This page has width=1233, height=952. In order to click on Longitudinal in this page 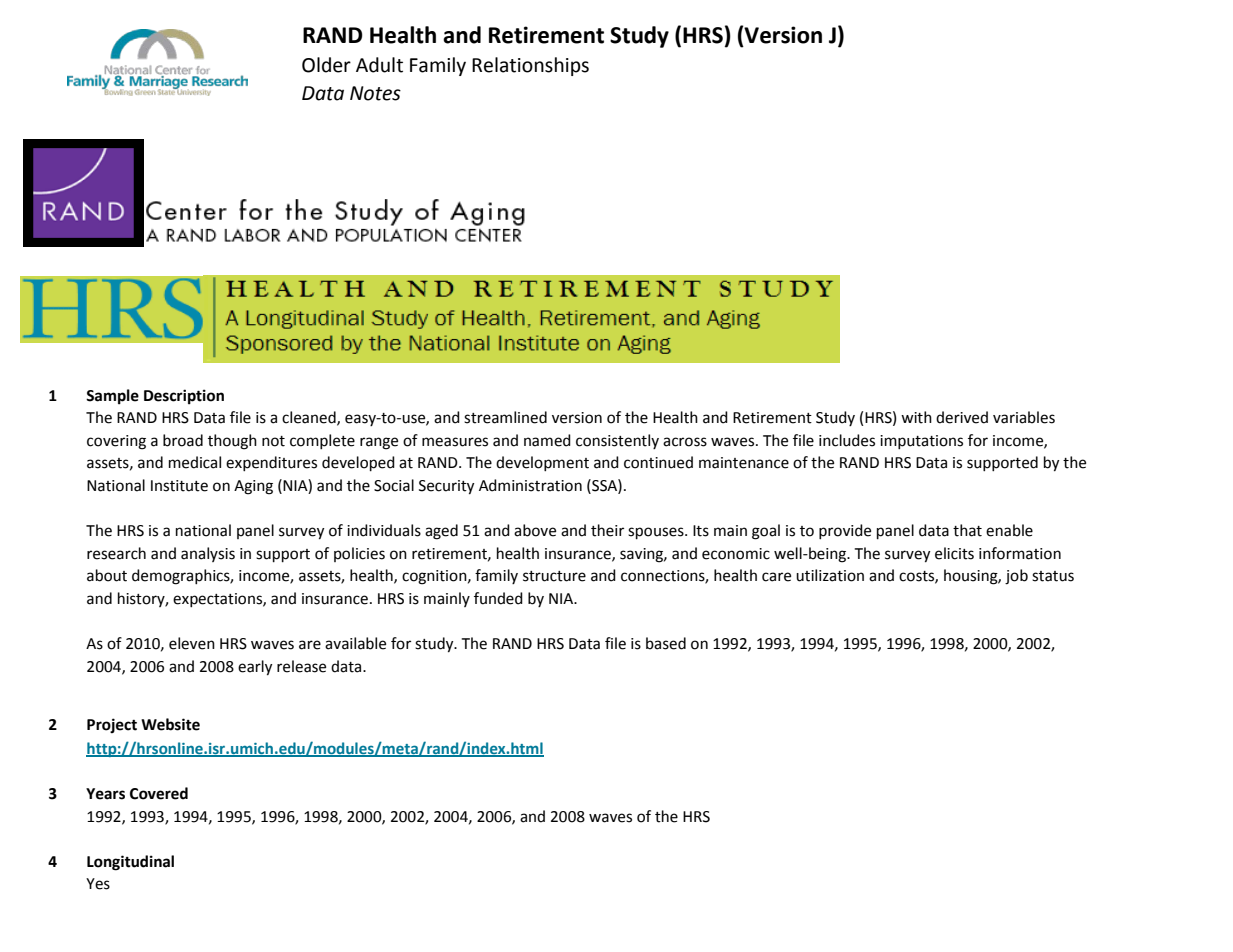, I will do `click(130, 863)`.
